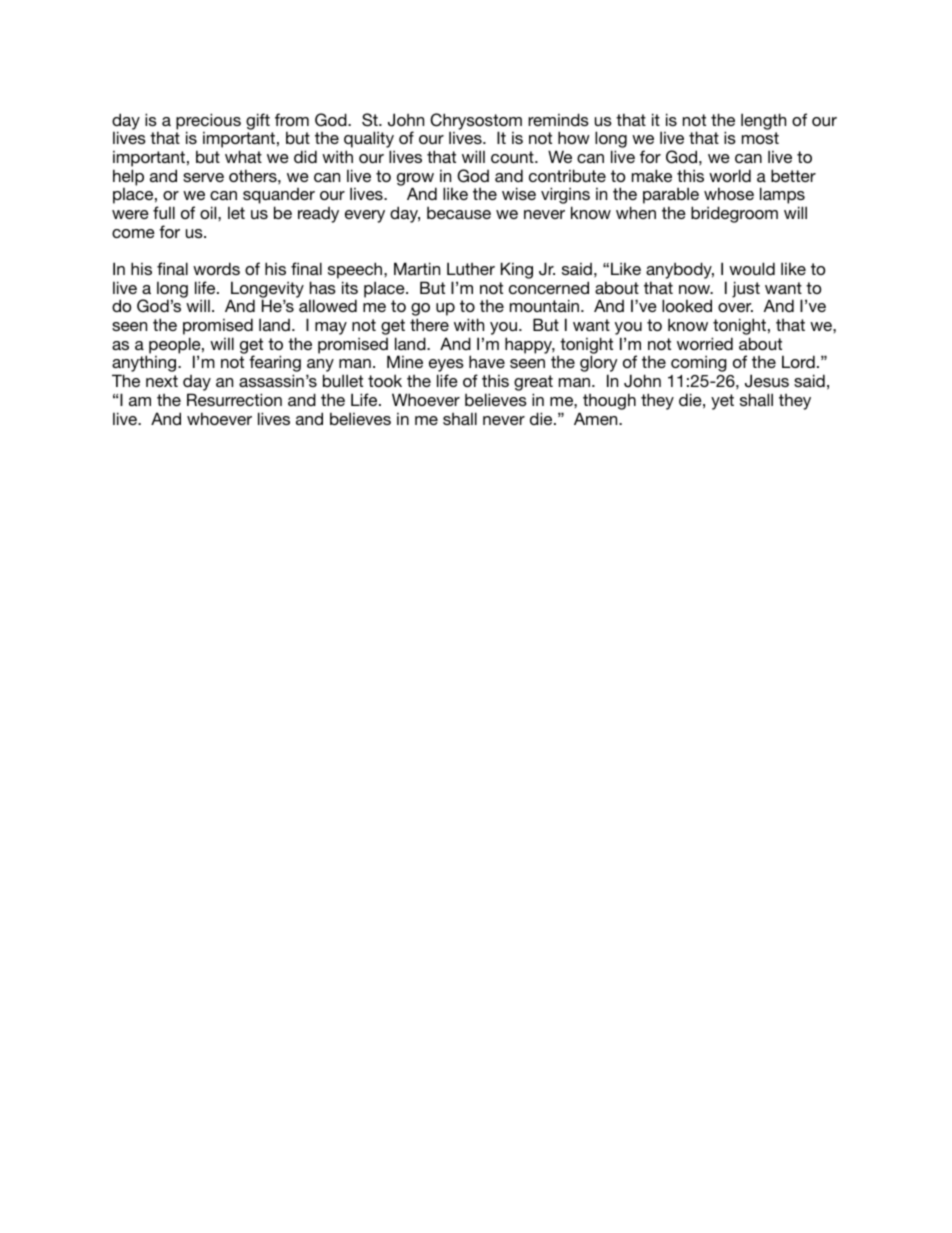  What do you see at coordinates (722, 402) in the image?
I see `yet` at bounding box center [722, 402].
